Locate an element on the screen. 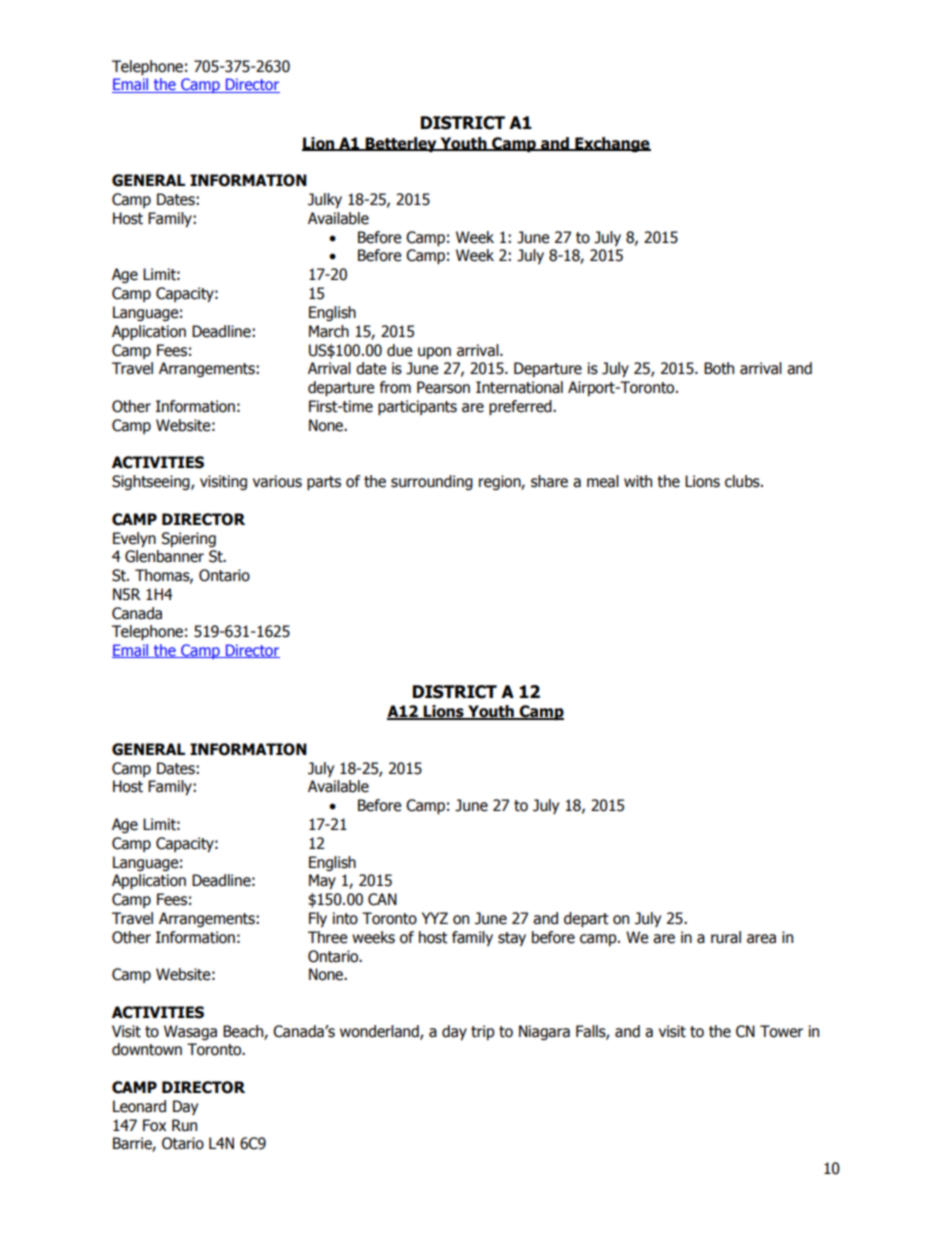  Run is located at coordinates (184, 1125).
